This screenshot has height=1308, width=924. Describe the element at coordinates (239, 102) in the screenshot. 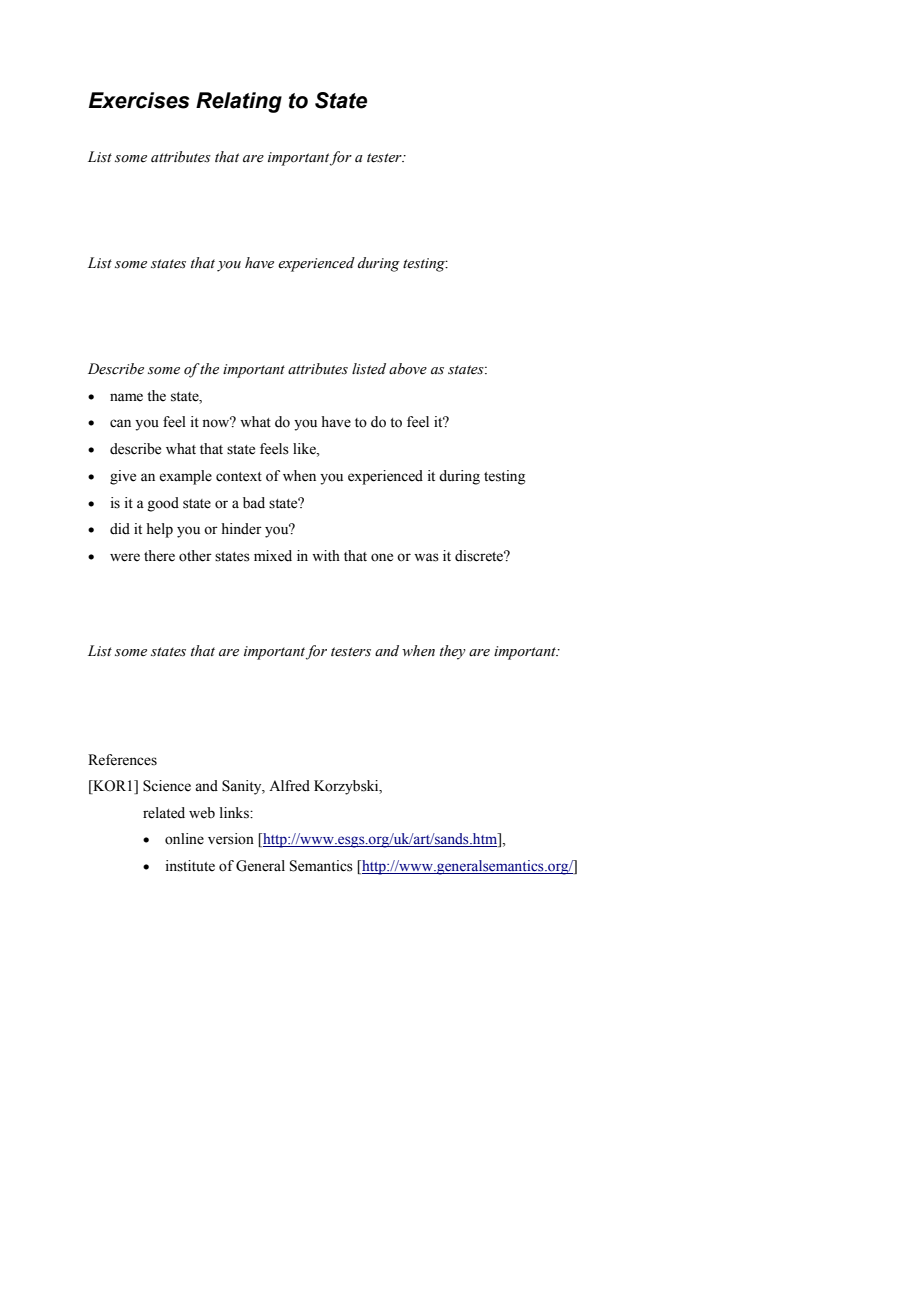

I see `Relating` at that location.
